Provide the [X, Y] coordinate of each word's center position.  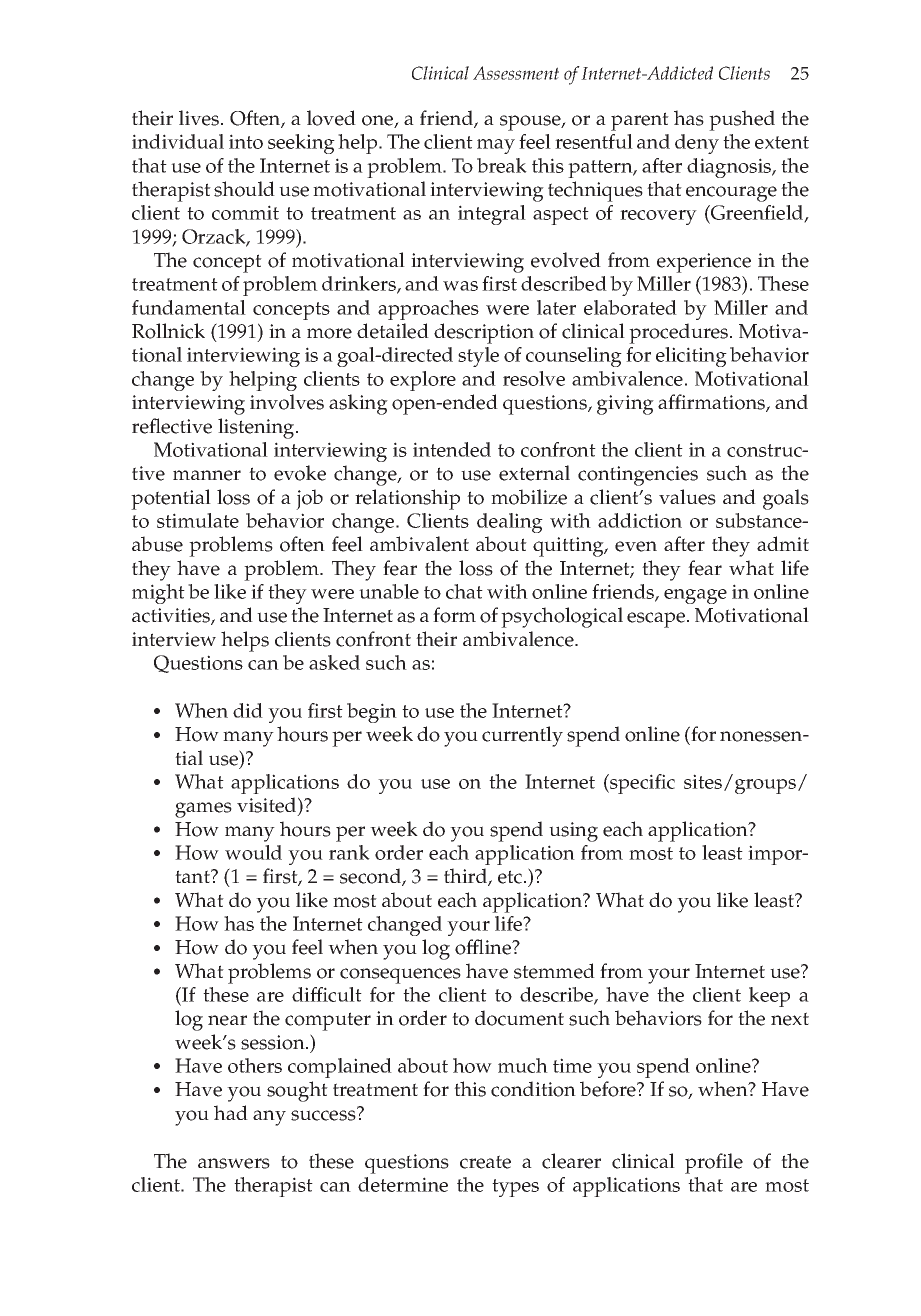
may [496, 146]
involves [287, 402]
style [478, 357]
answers [234, 1163]
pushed [742, 120]
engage [695, 596]
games [203, 810]
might [158, 594]
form [454, 615]
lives [200, 118]
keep [769, 997]
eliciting [691, 357]
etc [511, 877]
